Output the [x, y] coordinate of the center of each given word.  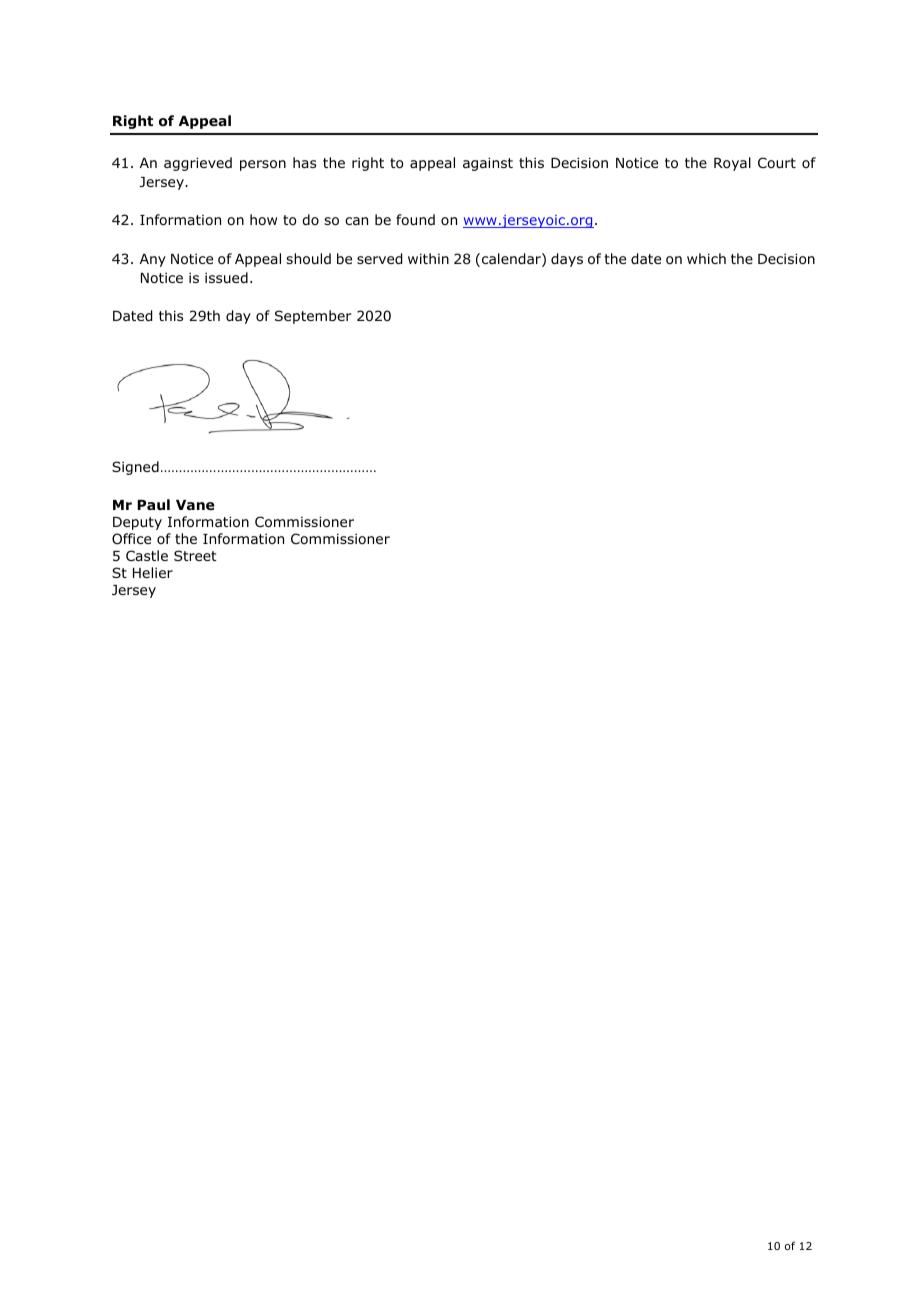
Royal [732, 164]
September [313, 317]
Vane [195, 505]
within [428, 258]
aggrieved [198, 164]
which [706, 258]
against [488, 164]
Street [195, 555]
